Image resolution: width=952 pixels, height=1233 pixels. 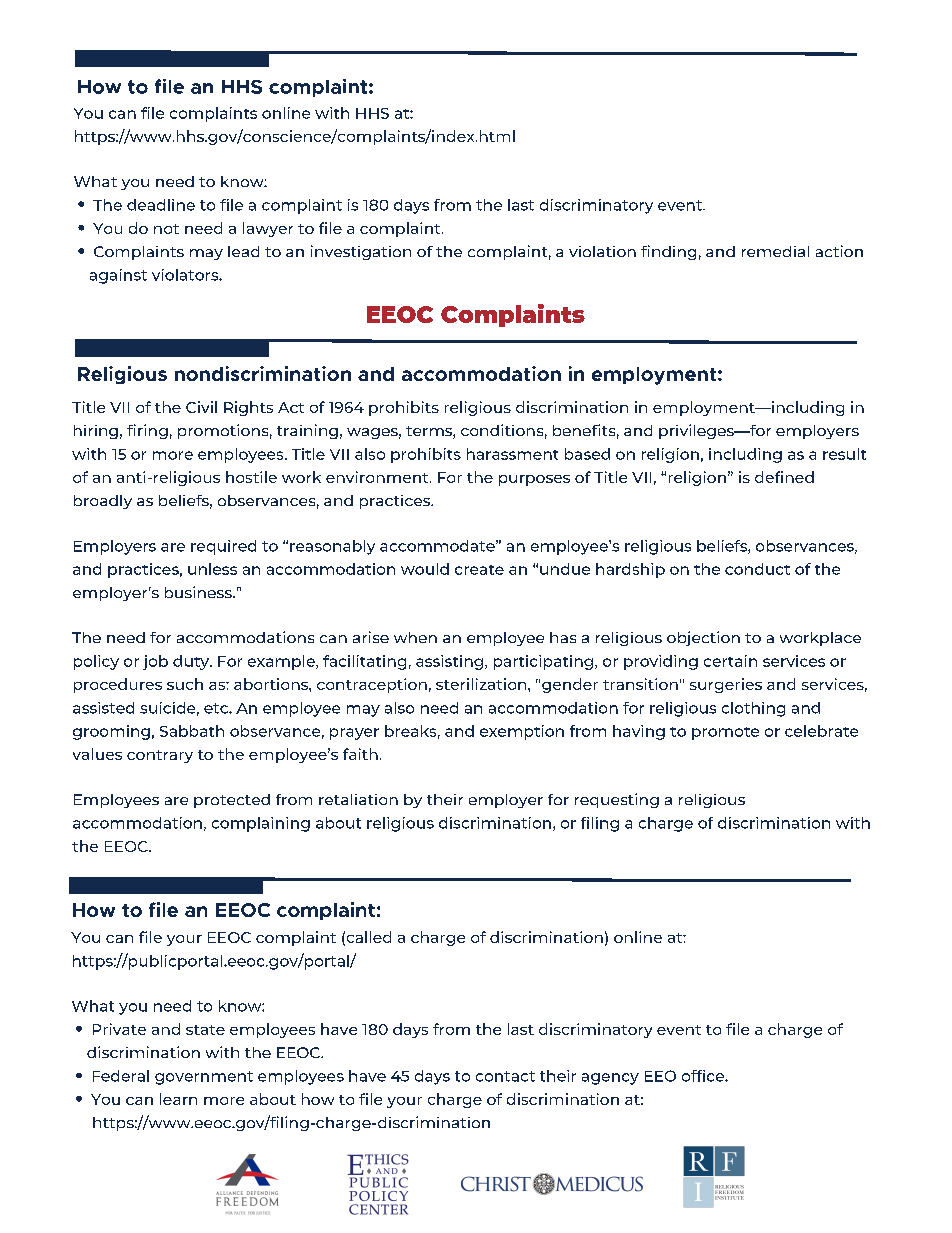 I want to click on contact, so click(x=505, y=1076).
